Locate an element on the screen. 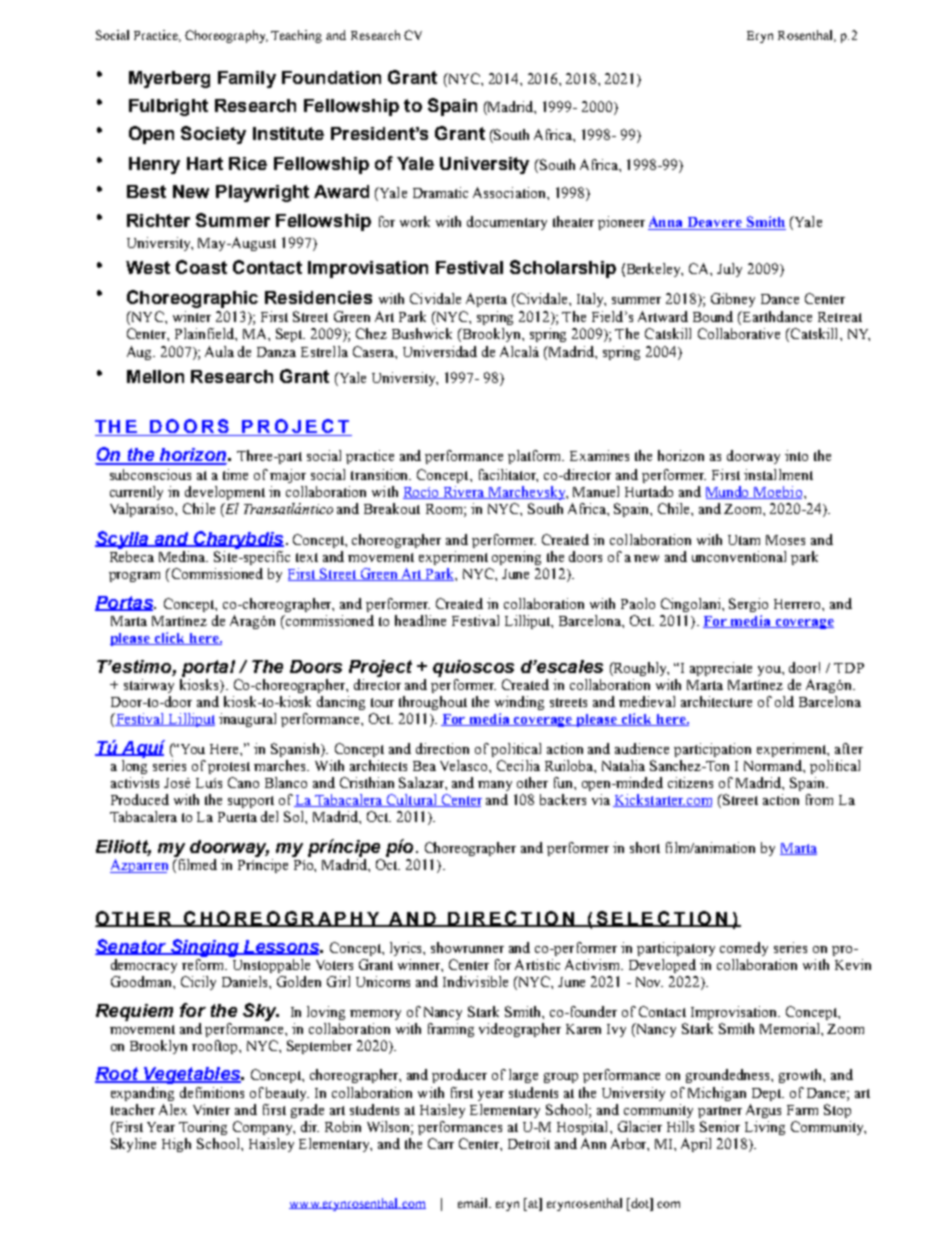 Image resolution: width=952 pixels, height=1233 pixels. into is located at coordinates (796, 455).
